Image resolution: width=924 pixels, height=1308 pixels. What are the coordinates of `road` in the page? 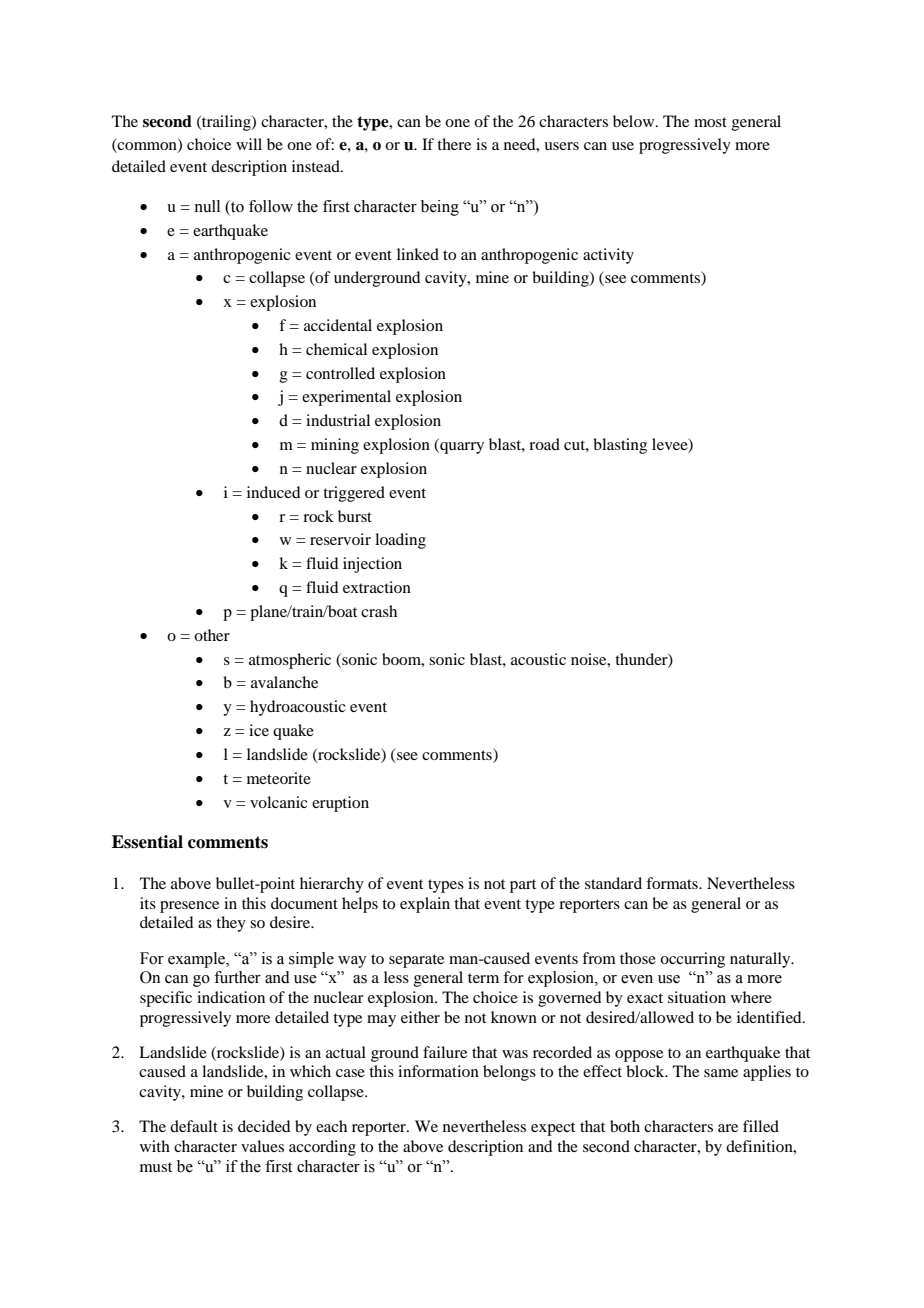 It's located at (544, 444).
